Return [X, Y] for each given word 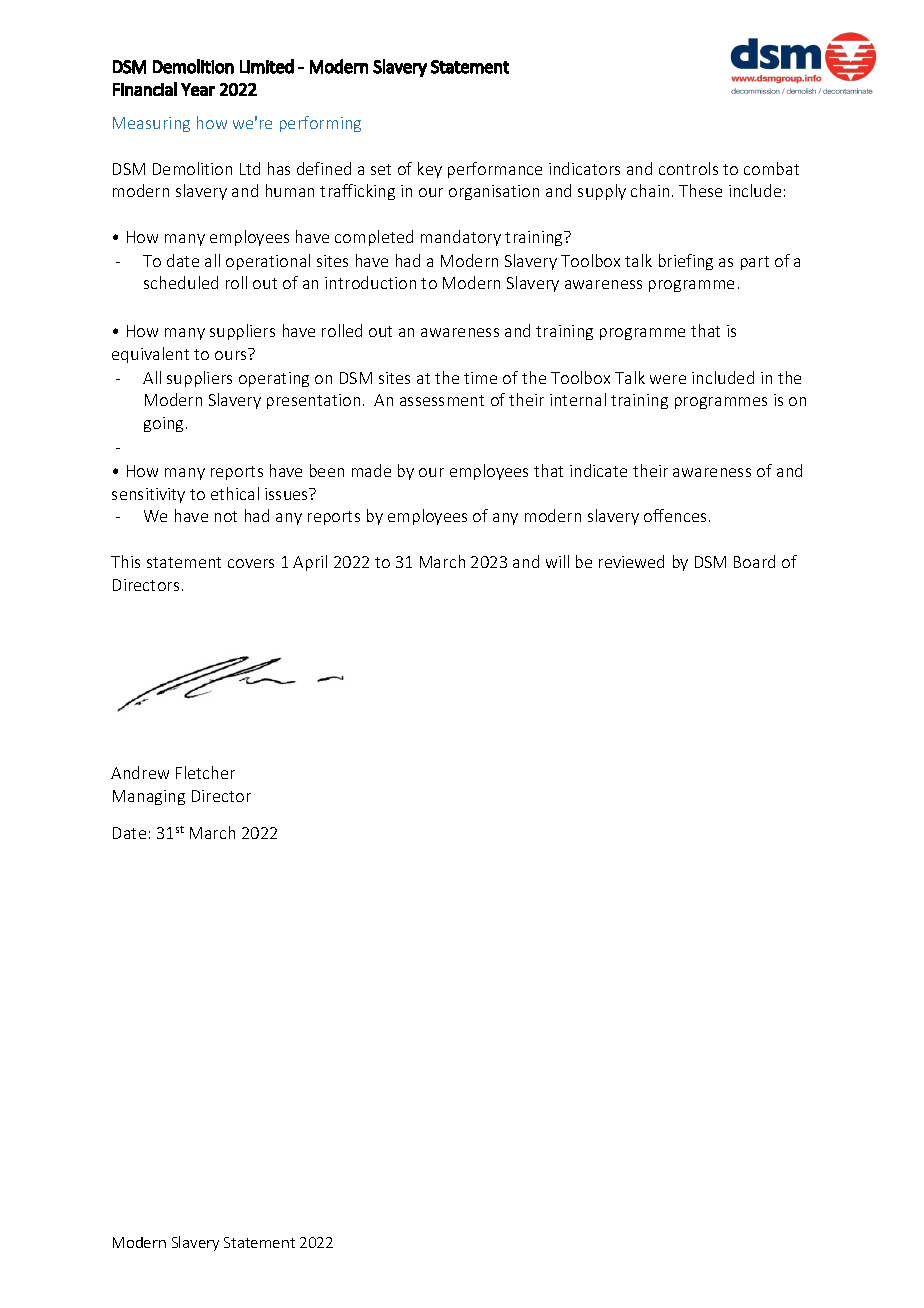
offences [675, 515]
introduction [370, 282]
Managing [149, 797]
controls [688, 168]
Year [198, 89]
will [557, 561]
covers [251, 563]
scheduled [181, 282]
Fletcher [205, 772]
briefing [686, 262]
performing [320, 124]
